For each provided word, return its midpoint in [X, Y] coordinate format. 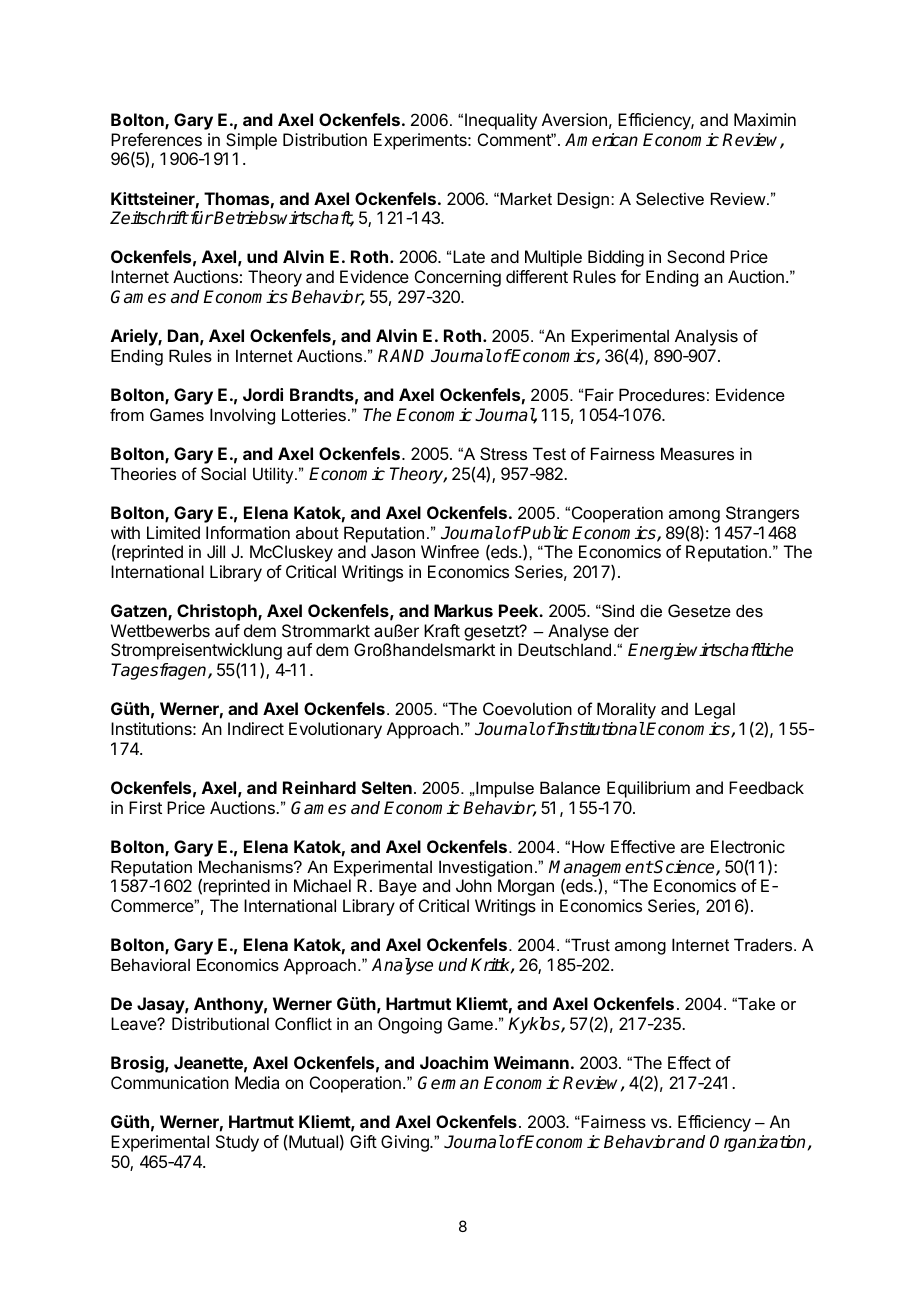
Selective [670, 198]
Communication [170, 1082]
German [448, 1083]
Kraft [442, 630]
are [692, 848]
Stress [503, 453]
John [474, 885]
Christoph [218, 612]
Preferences [156, 139]
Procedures [662, 394]
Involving [242, 416]
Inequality [501, 121]
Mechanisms [247, 866]
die [651, 610]
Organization [757, 1143]
